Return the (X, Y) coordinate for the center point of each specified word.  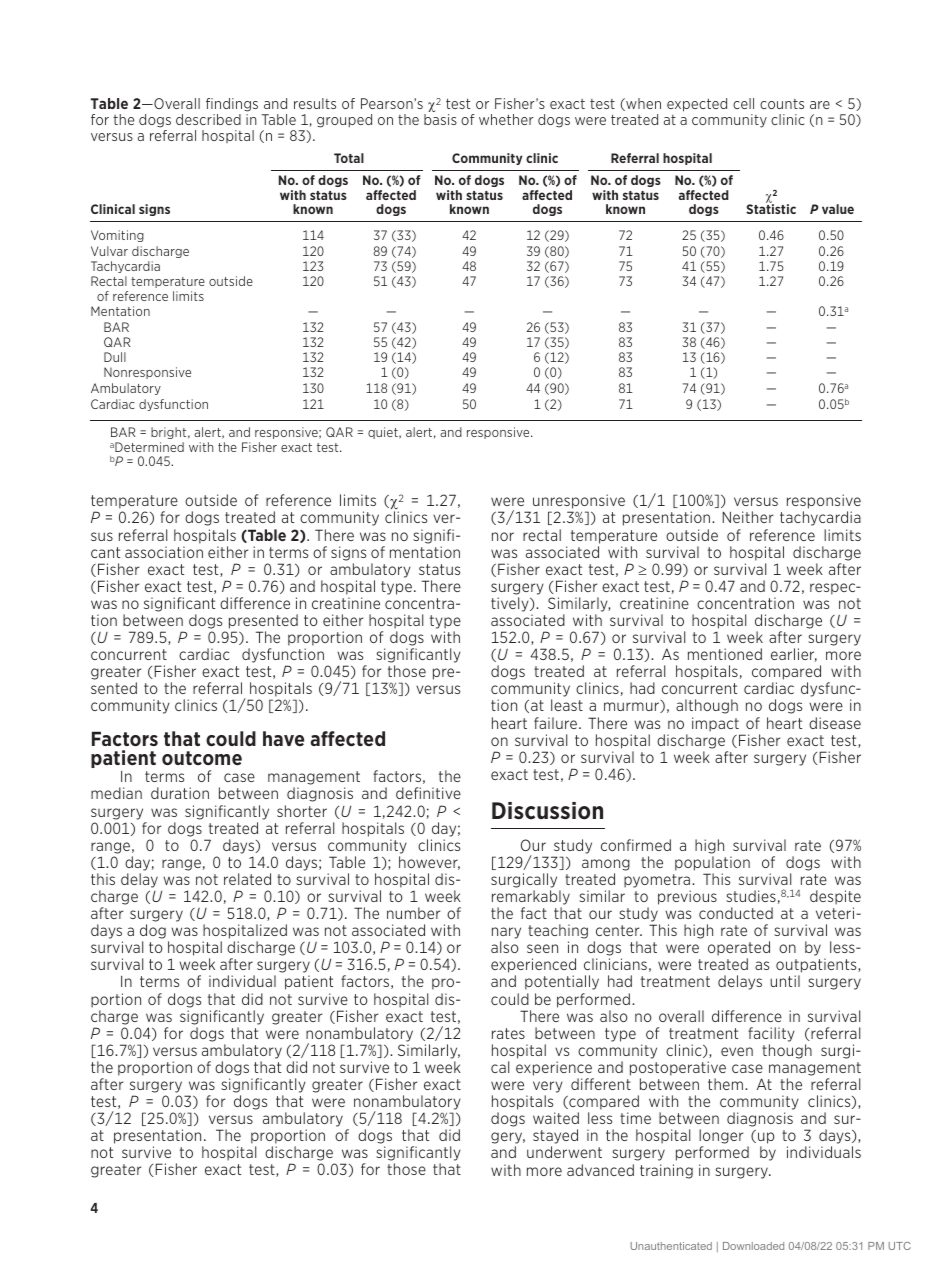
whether (506, 119)
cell (743, 103)
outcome (202, 758)
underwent (564, 1152)
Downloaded (753, 1246)
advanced (600, 1170)
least (567, 705)
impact (715, 724)
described (208, 119)
